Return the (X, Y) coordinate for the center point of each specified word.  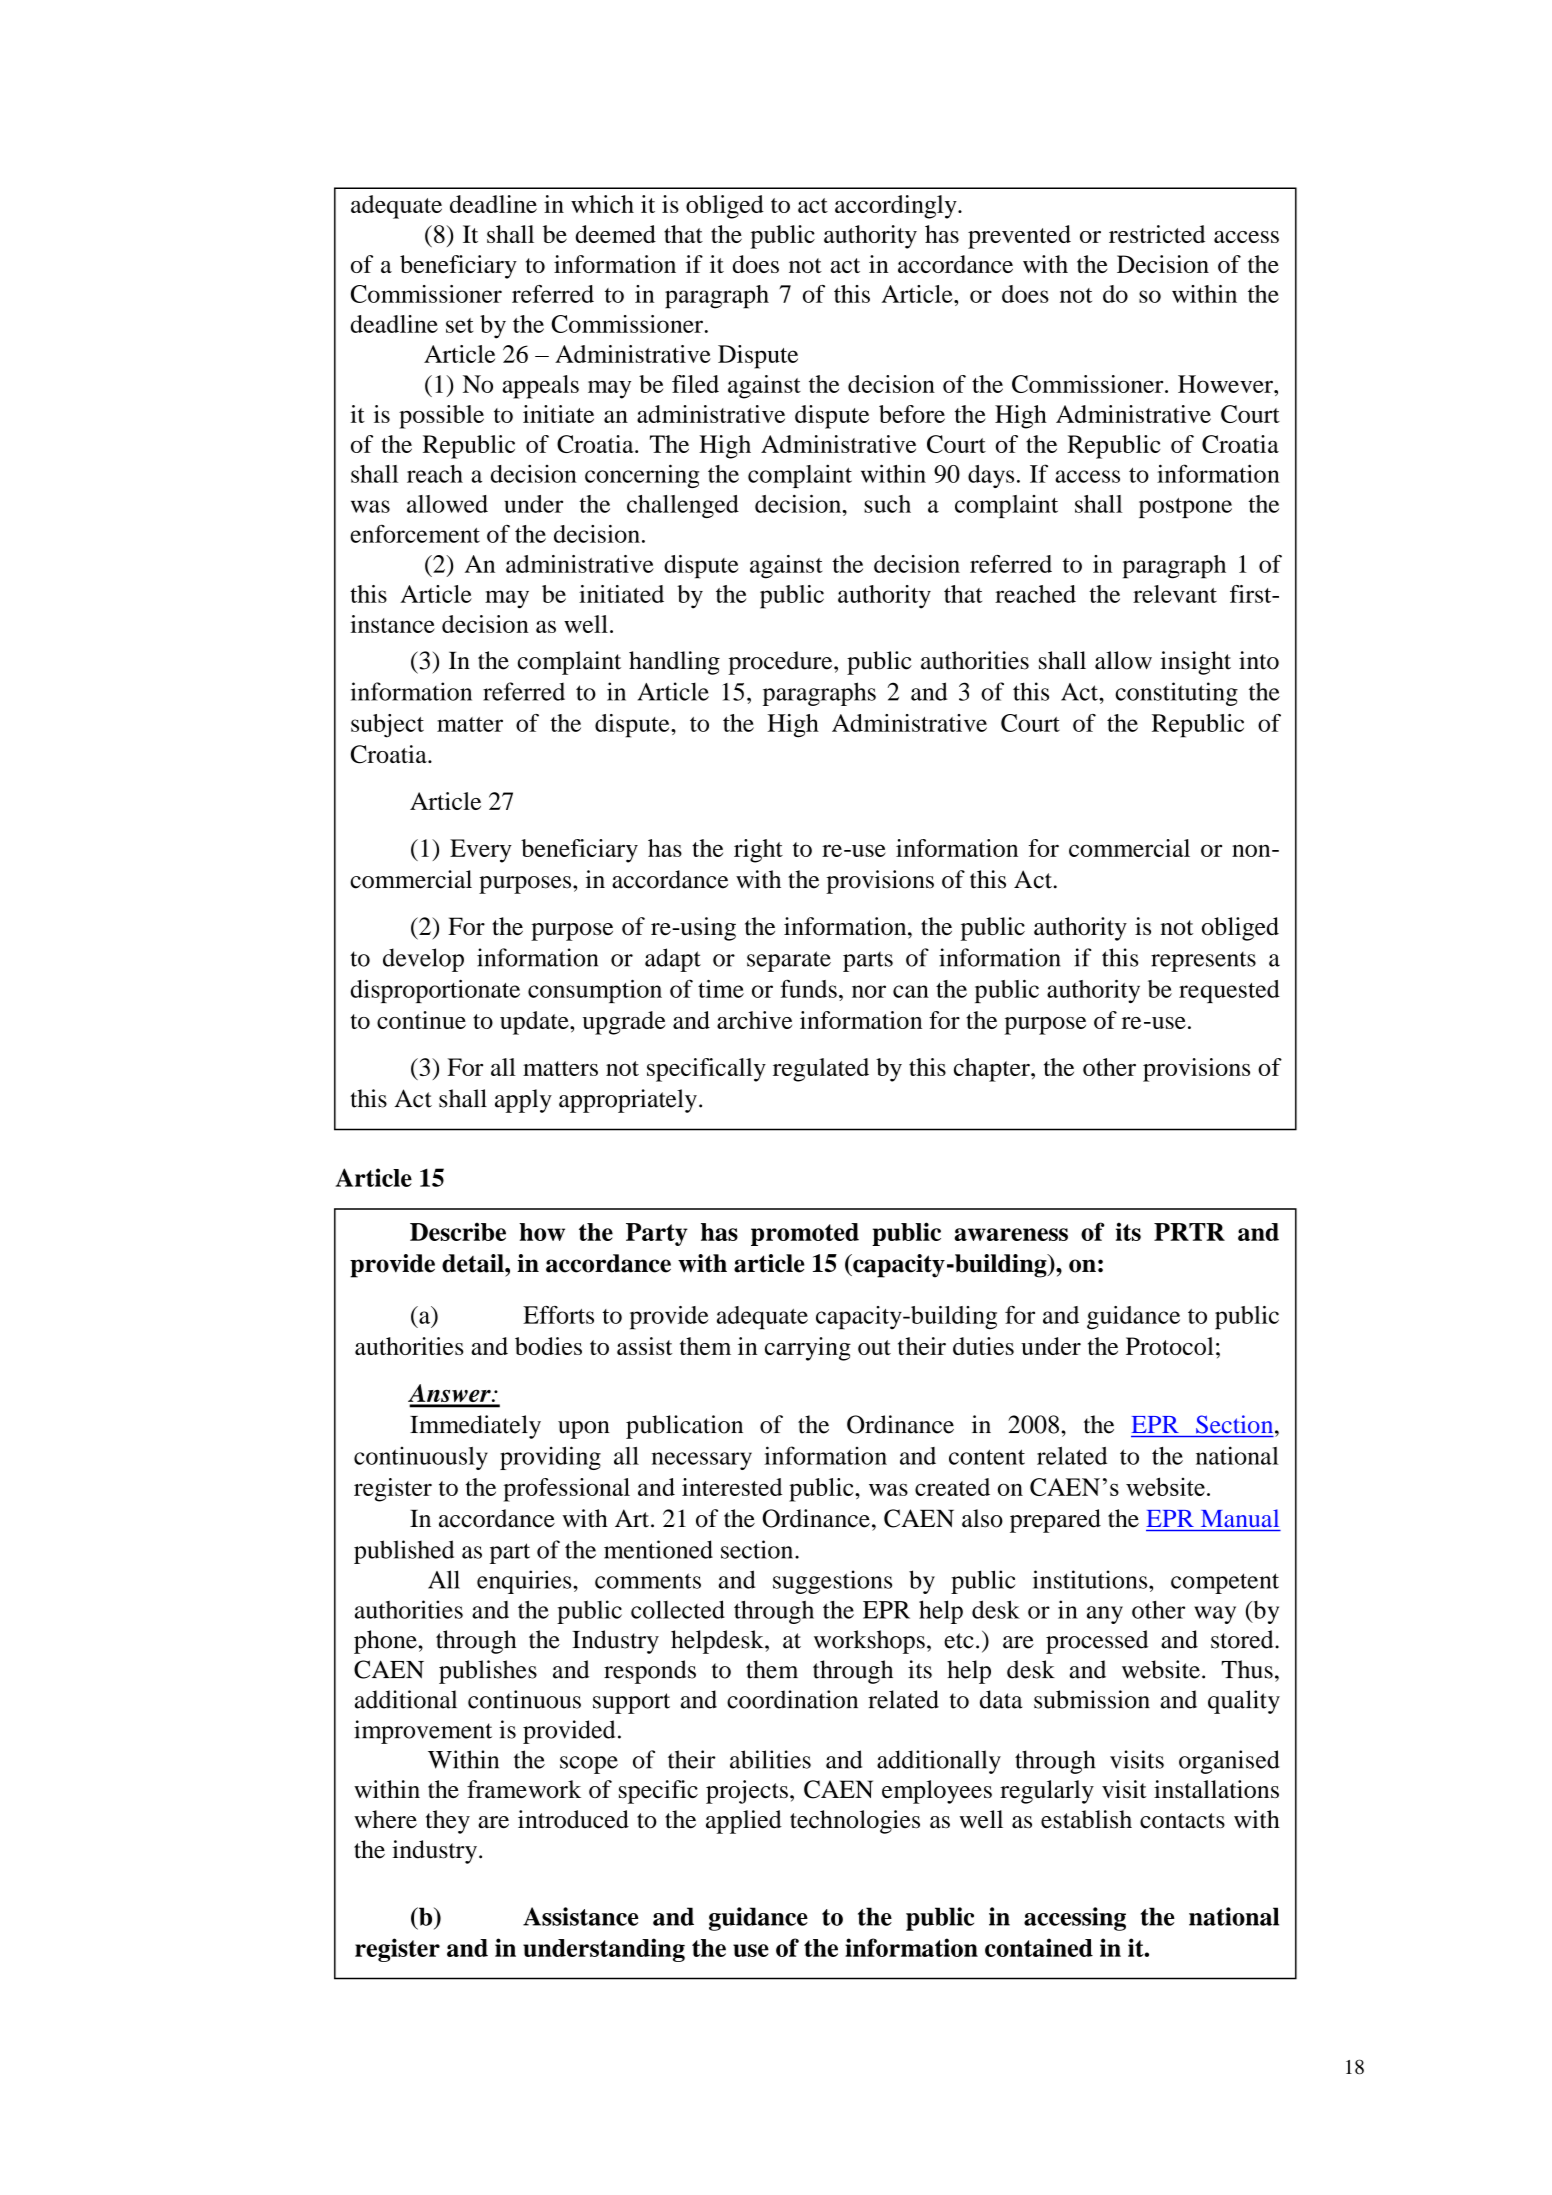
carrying (808, 1349)
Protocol (1170, 1346)
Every (481, 851)
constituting (1176, 694)
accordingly (897, 207)
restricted (1157, 234)
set (460, 325)
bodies (548, 1346)
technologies (855, 1822)
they (448, 1822)
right (758, 851)
